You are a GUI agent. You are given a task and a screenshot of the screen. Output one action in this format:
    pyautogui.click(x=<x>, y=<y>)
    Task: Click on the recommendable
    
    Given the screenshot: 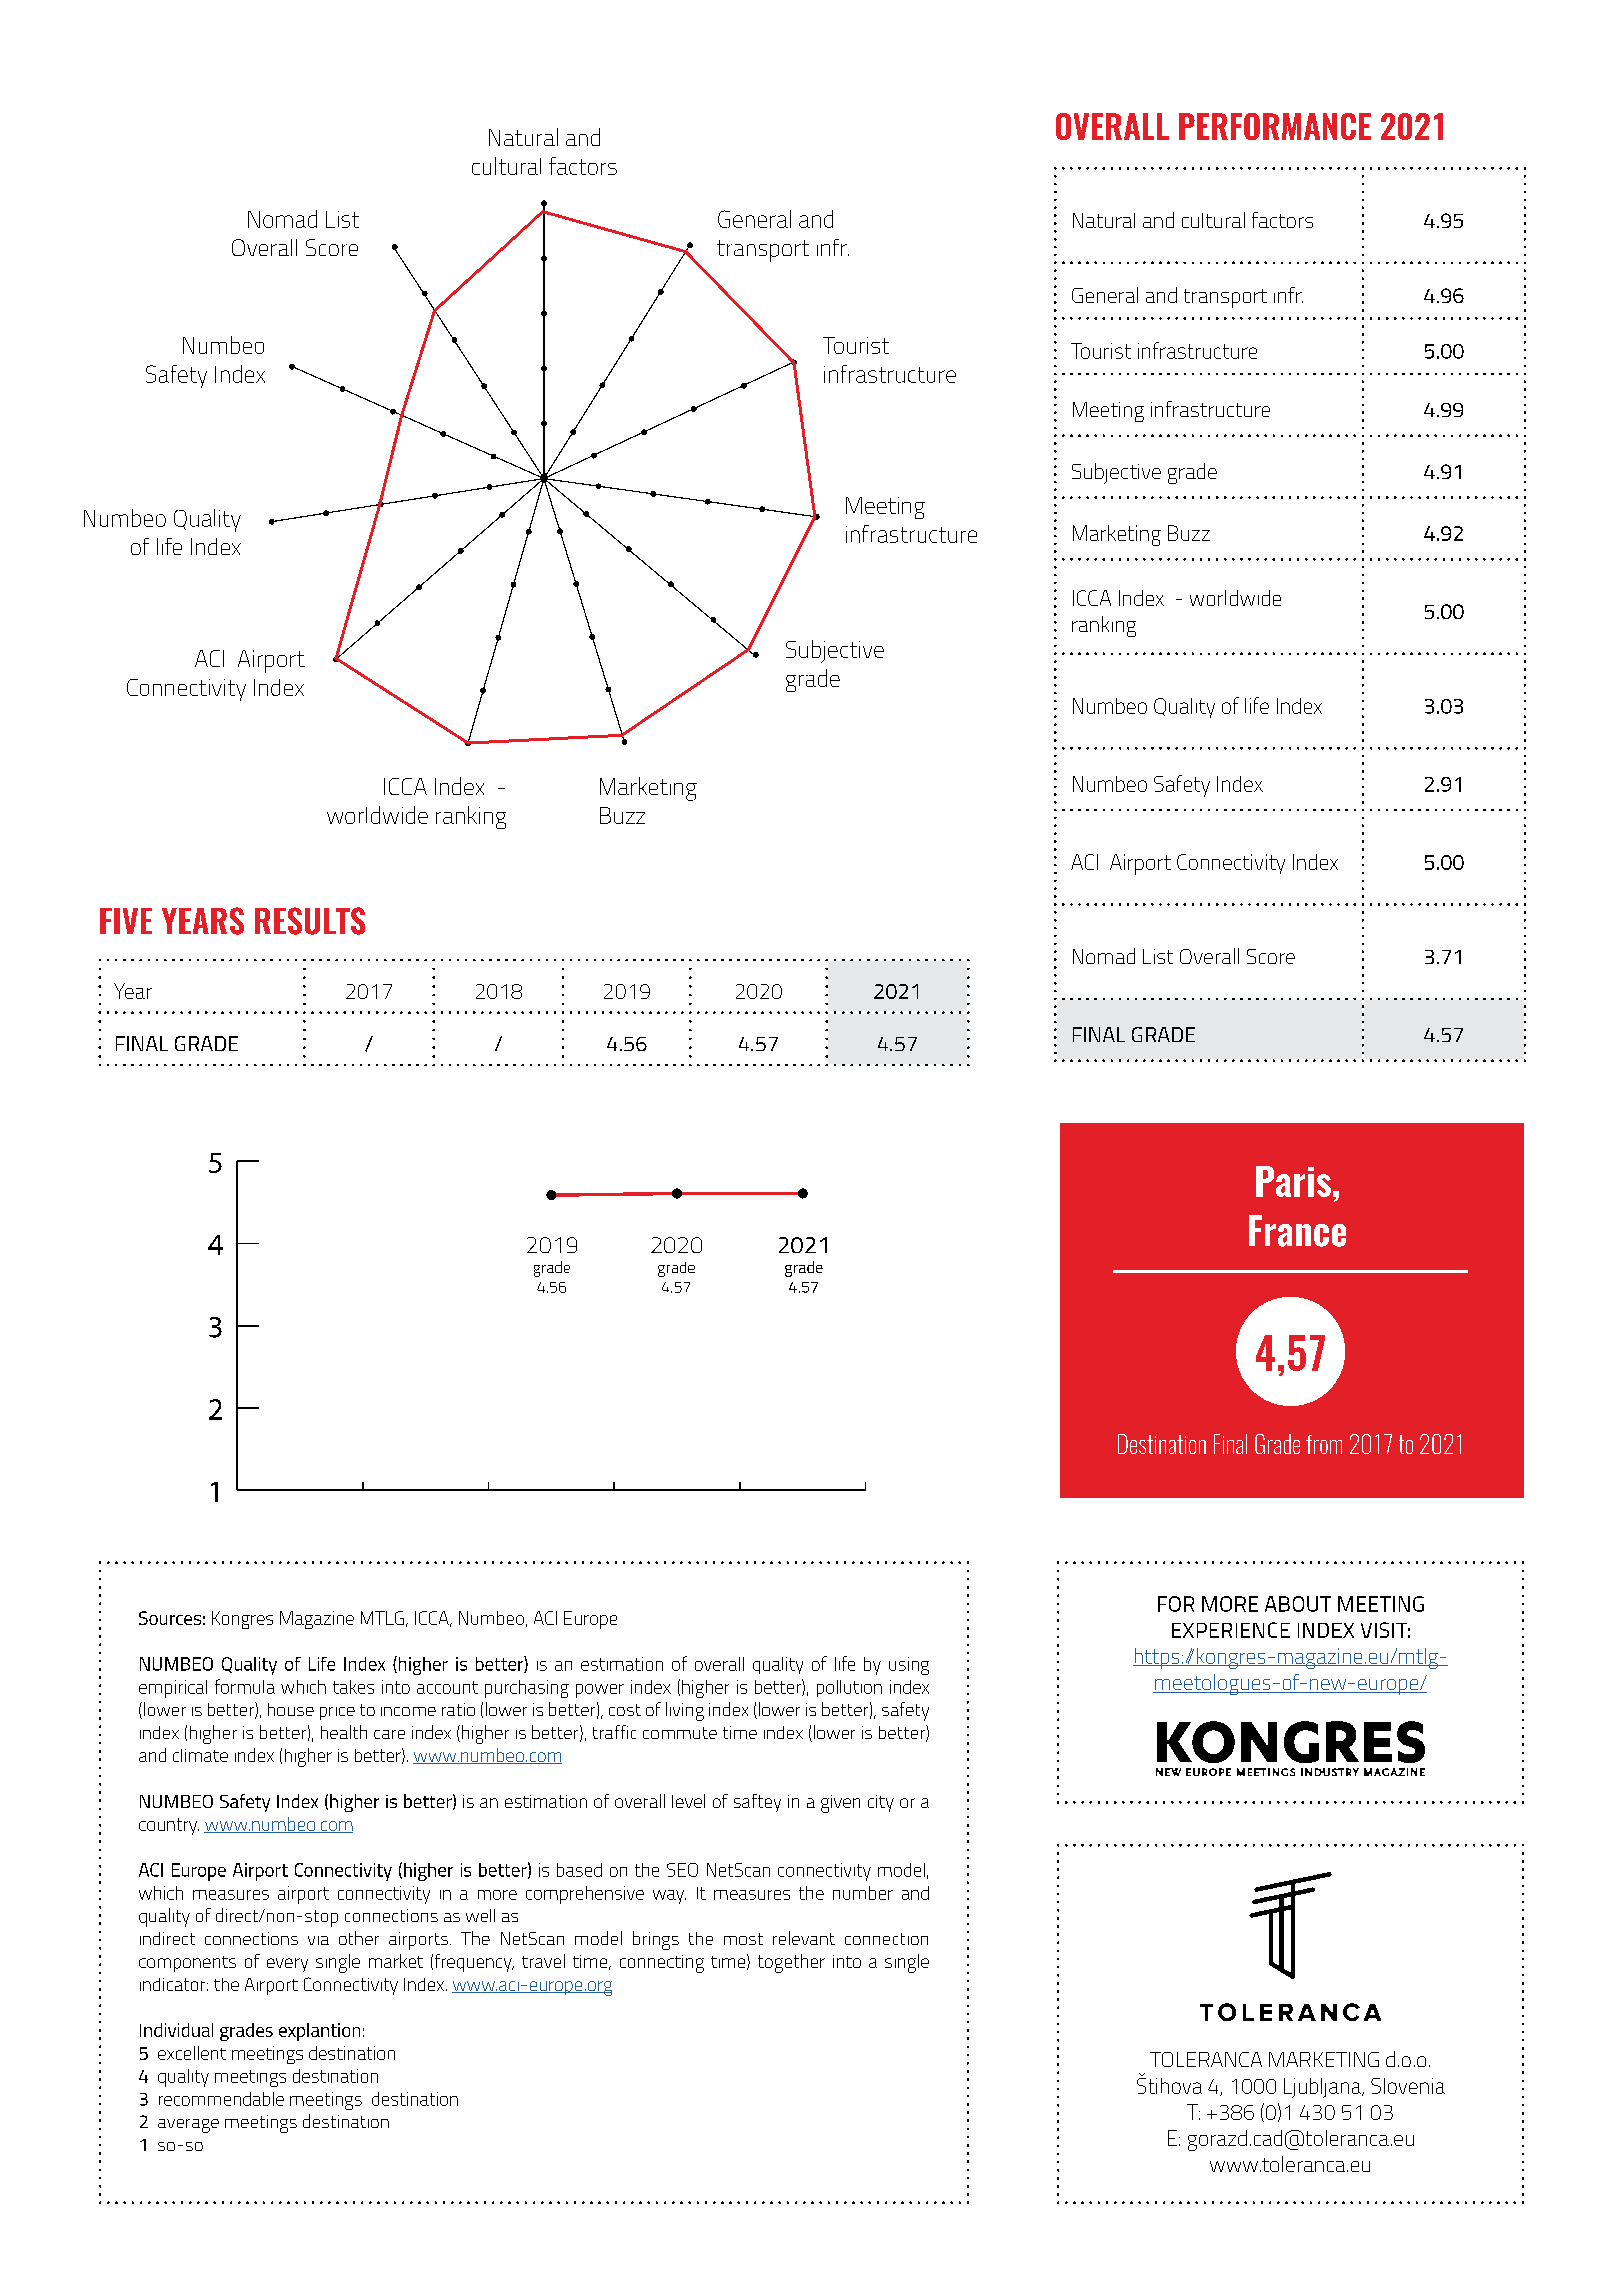 What is the action you would take?
    pyautogui.click(x=221, y=2099)
